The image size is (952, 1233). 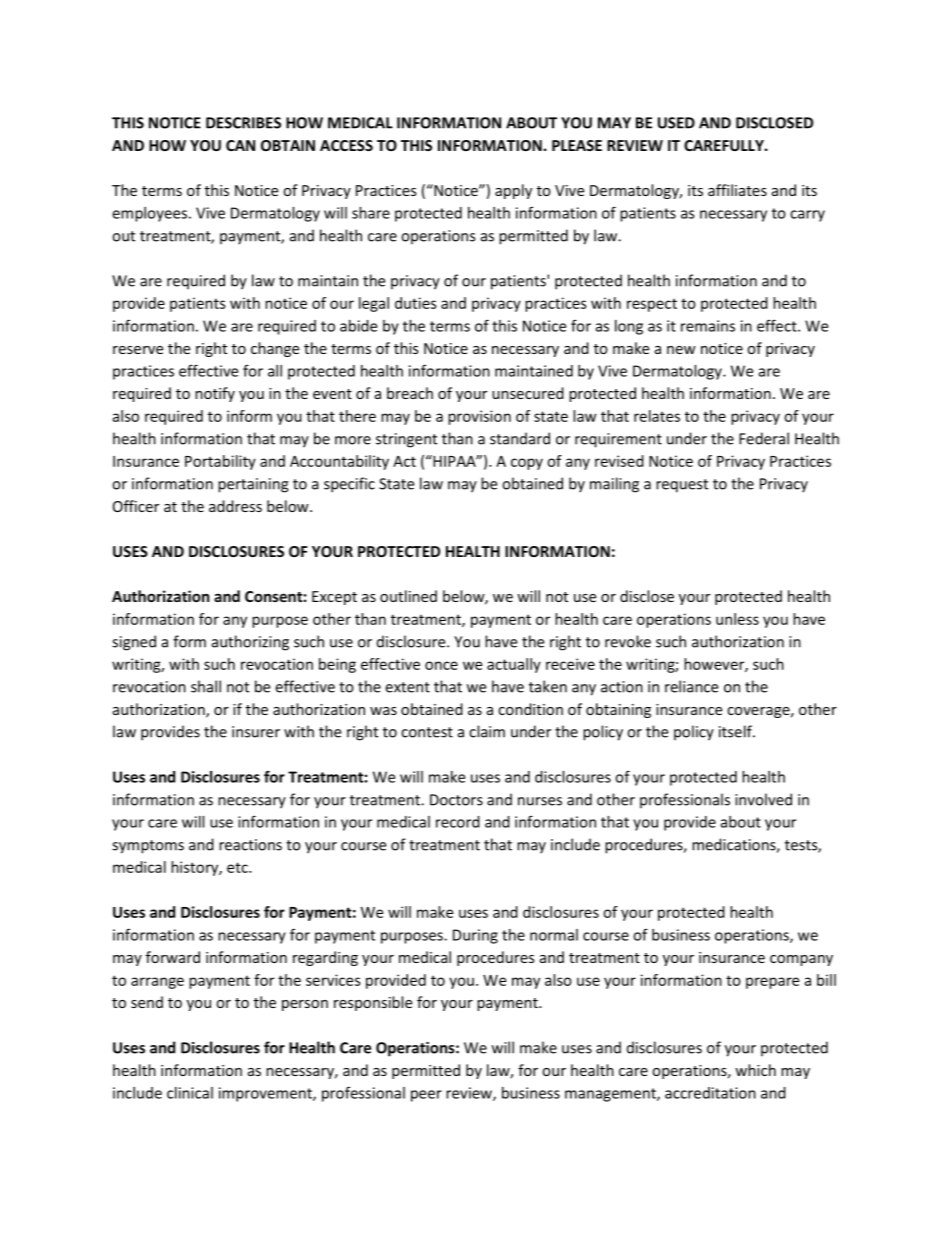 What do you see at coordinates (215, 394) in the document?
I see `notify` at bounding box center [215, 394].
